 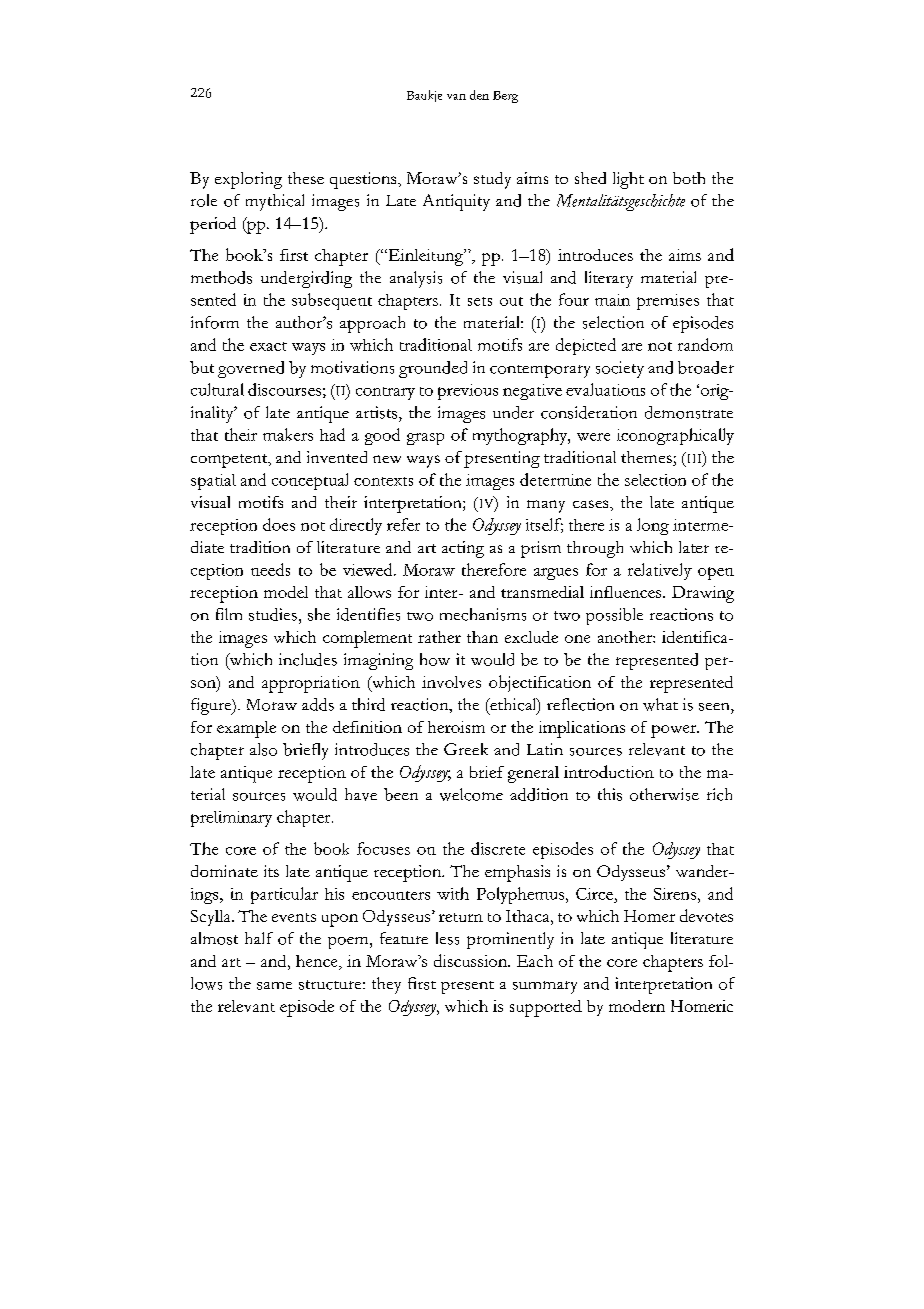 I want to click on Berg, so click(x=505, y=97).
